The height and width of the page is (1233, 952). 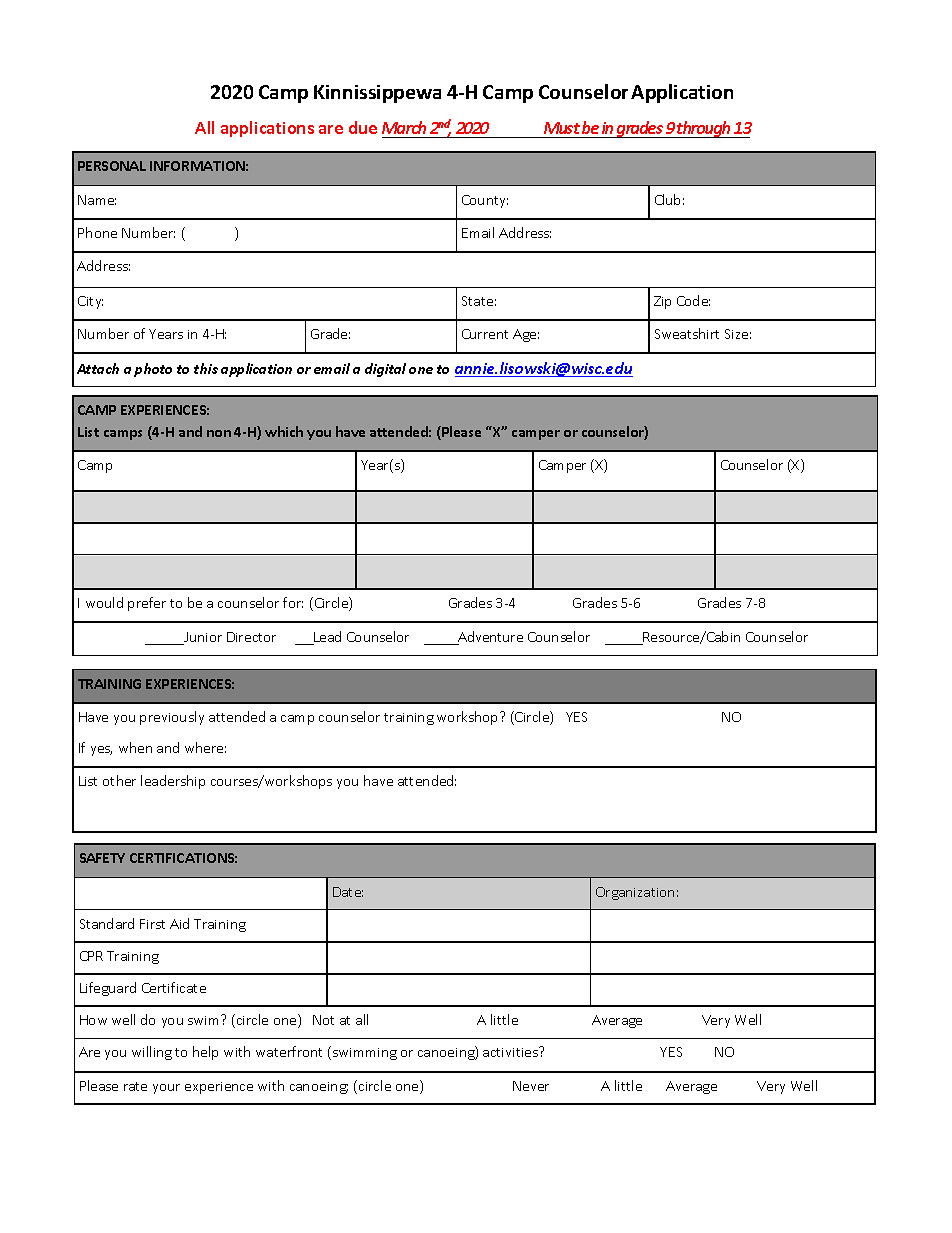 What do you see at coordinates (405, 129) in the page?
I see `March` at bounding box center [405, 129].
